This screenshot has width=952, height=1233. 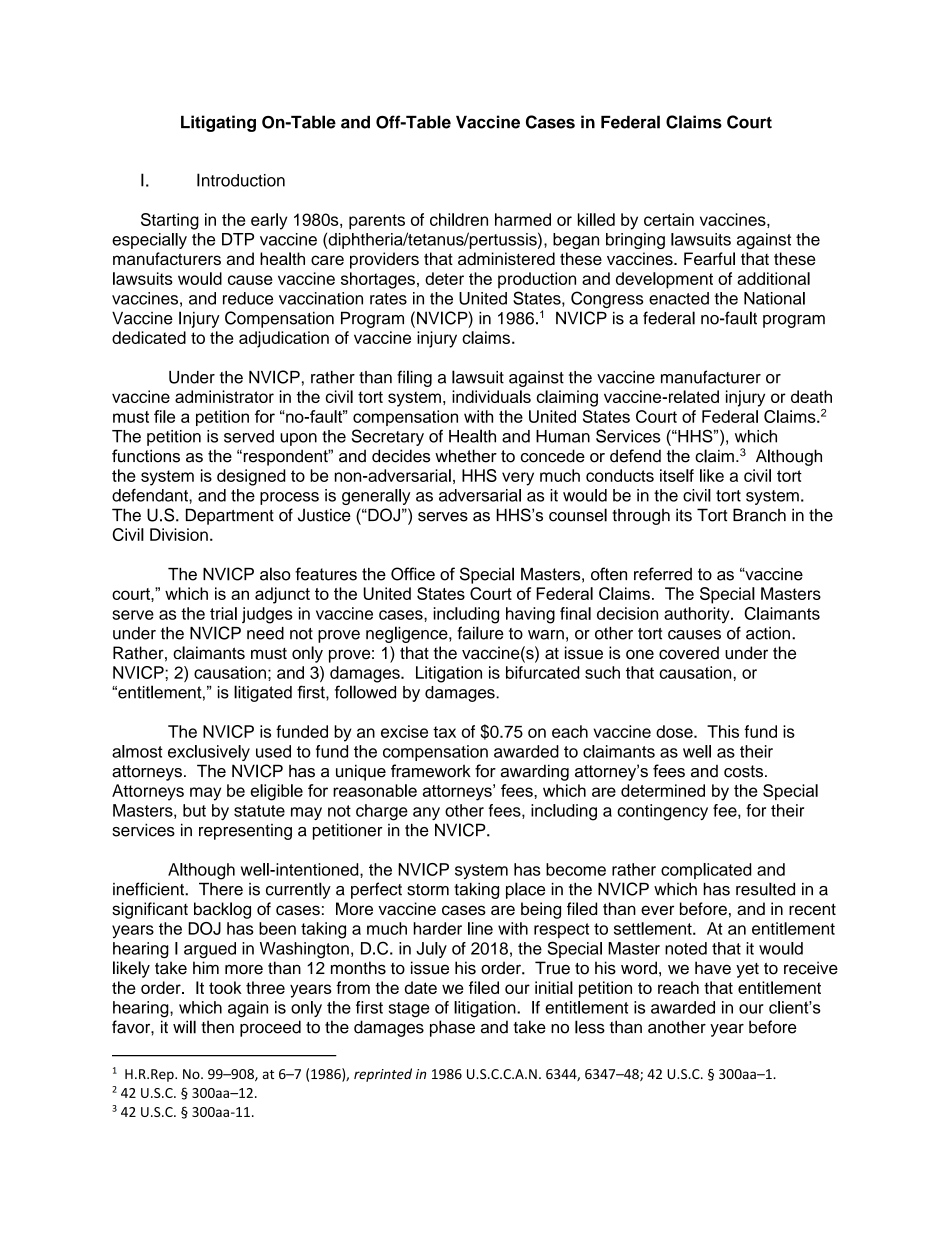 I want to click on certain, so click(x=669, y=219).
